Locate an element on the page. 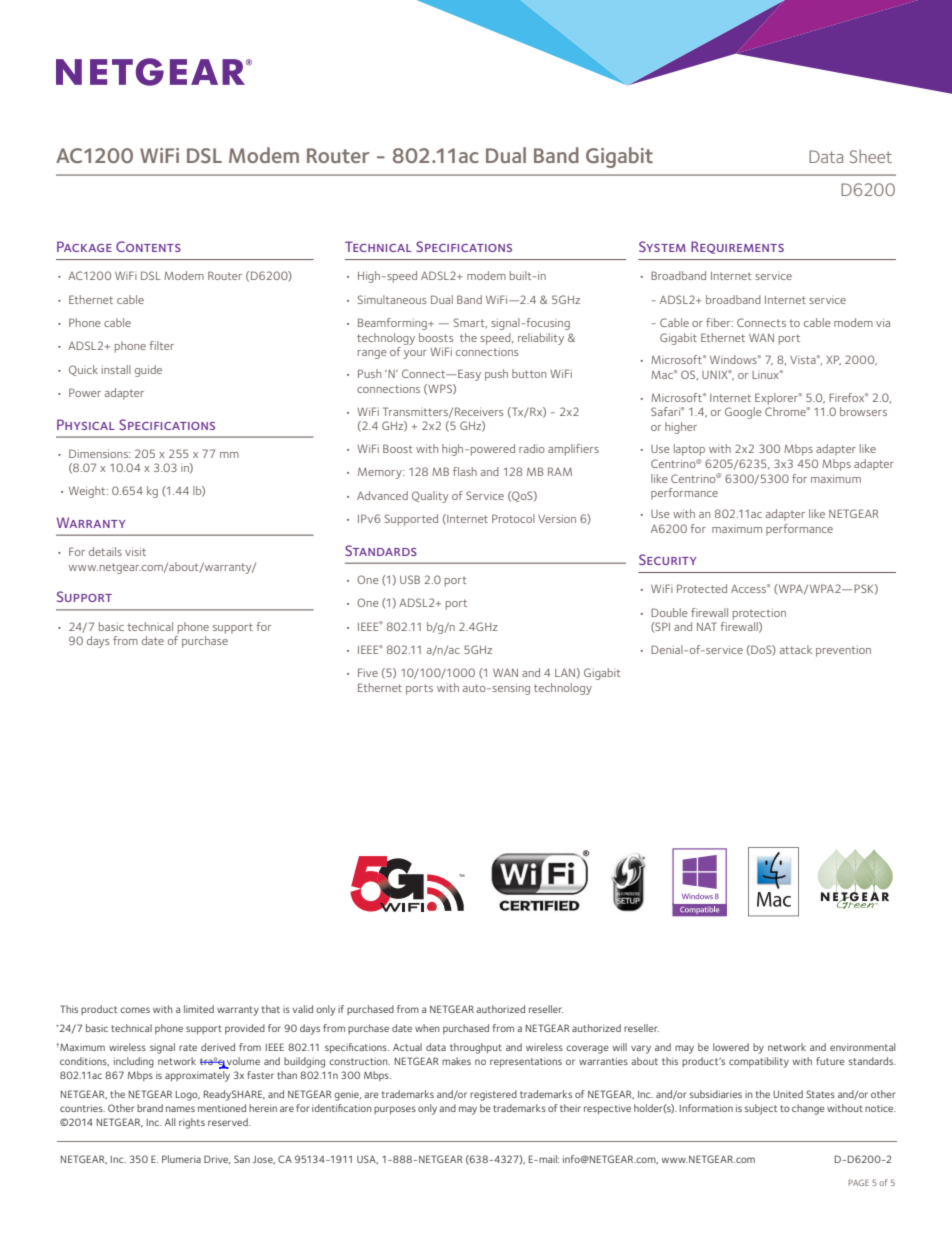  filter is located at coordinates (162, 345).
